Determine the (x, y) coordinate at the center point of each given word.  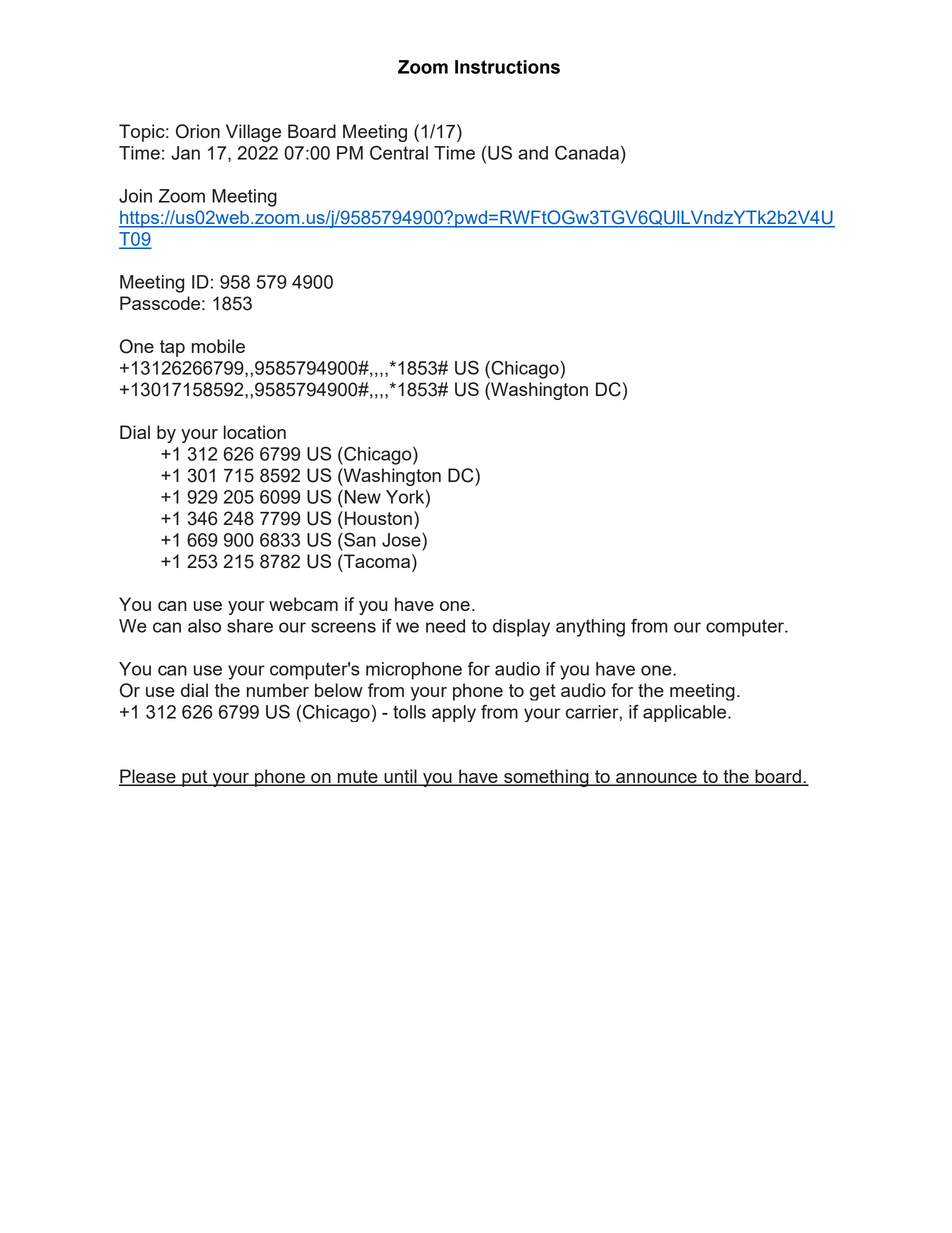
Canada (587, 152)
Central (399, 152)
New (361, 497)
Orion (198, 131)
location (255, 432)
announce (656, 779)
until (400, 777)
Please (148, 777)
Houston (378, 518)
